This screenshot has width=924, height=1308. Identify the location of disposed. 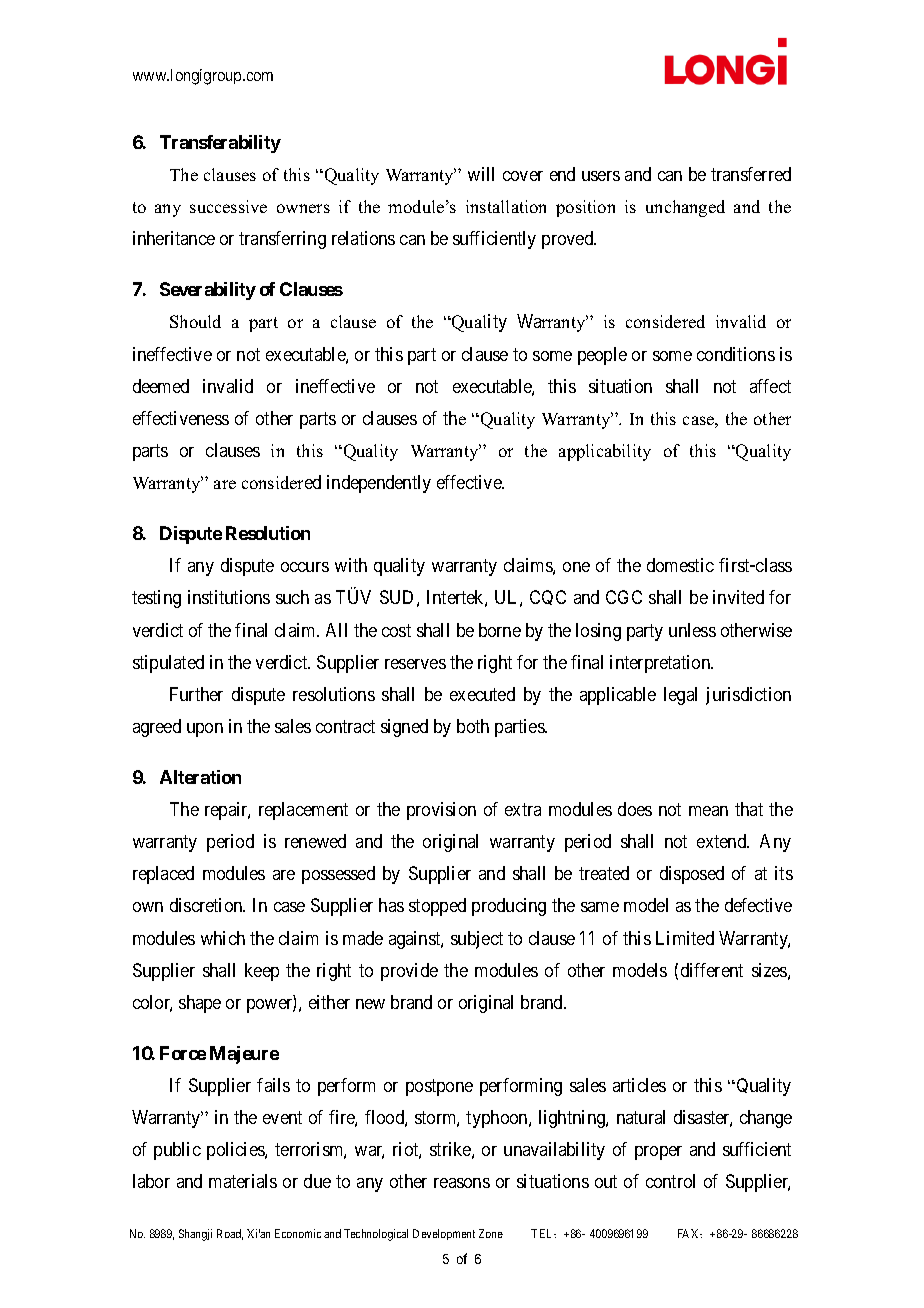
(692, 875).
